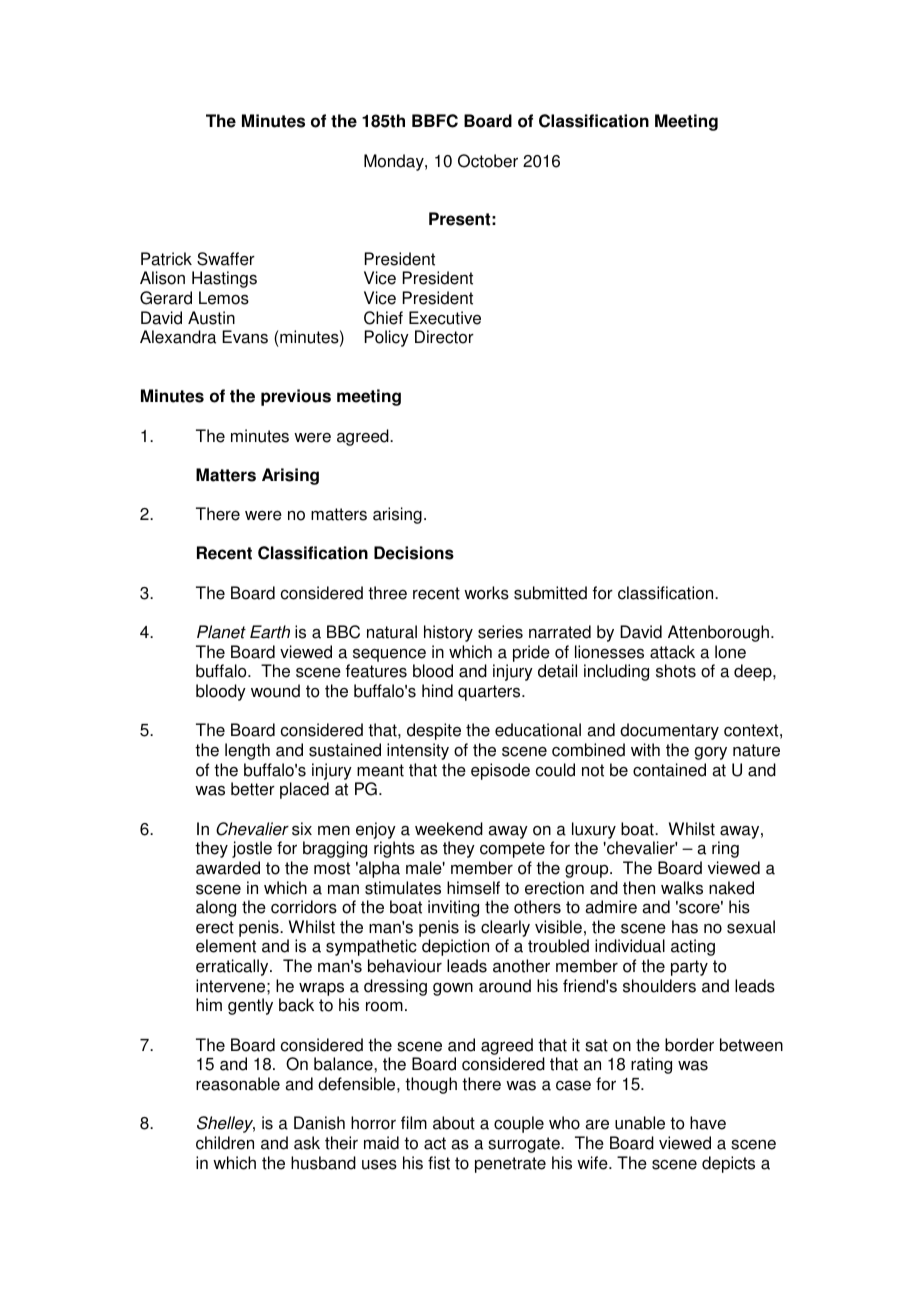  I want to click on October, so click(488, 161).
